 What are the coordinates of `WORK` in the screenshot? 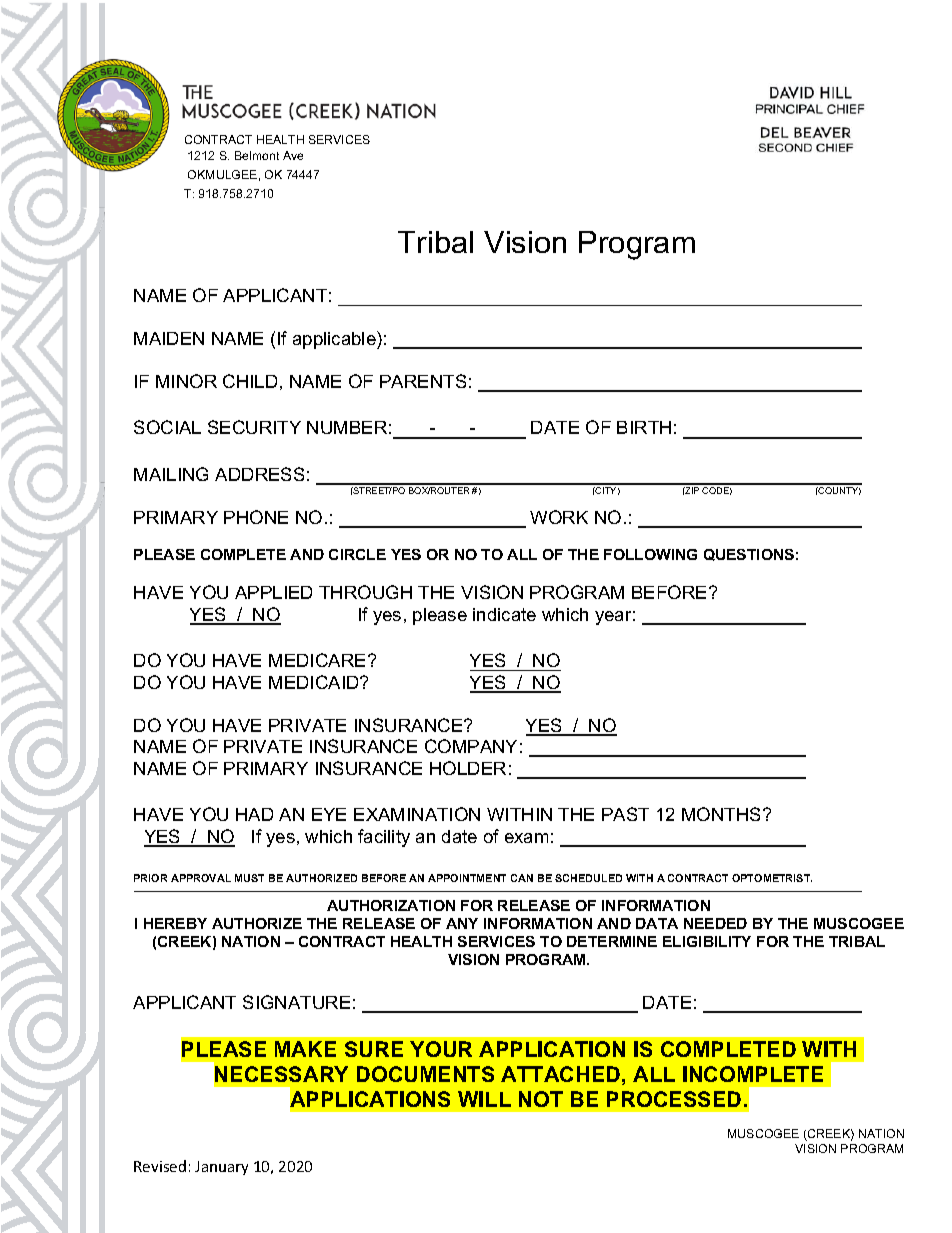 It's located at (559, 517).
